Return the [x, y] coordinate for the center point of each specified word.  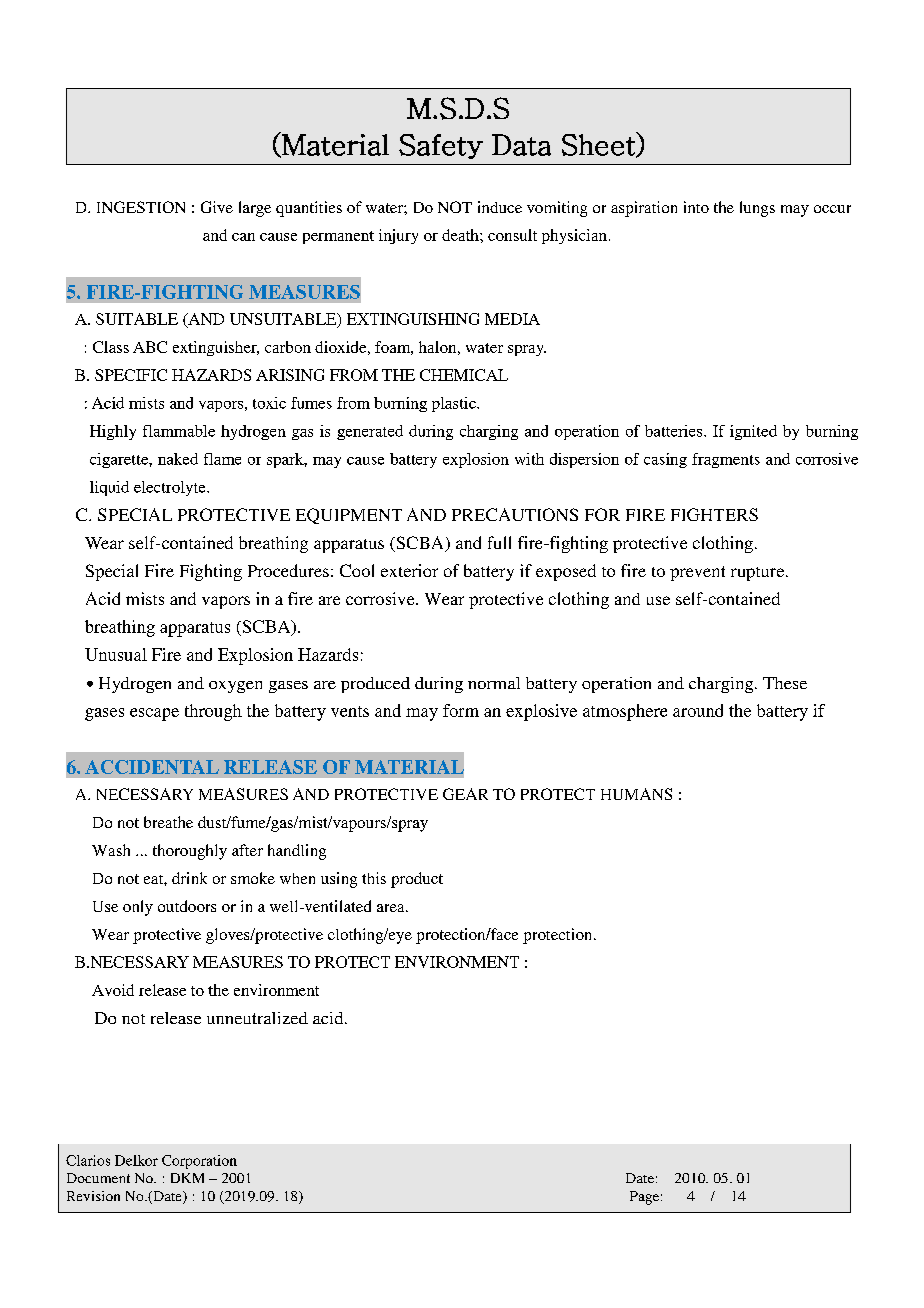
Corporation [199, 1162]
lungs [757, 209]
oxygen [235, 687]
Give [217, 207]
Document [98, 1178]
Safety [441, 146]
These [785, 683]
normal [494, 683]
